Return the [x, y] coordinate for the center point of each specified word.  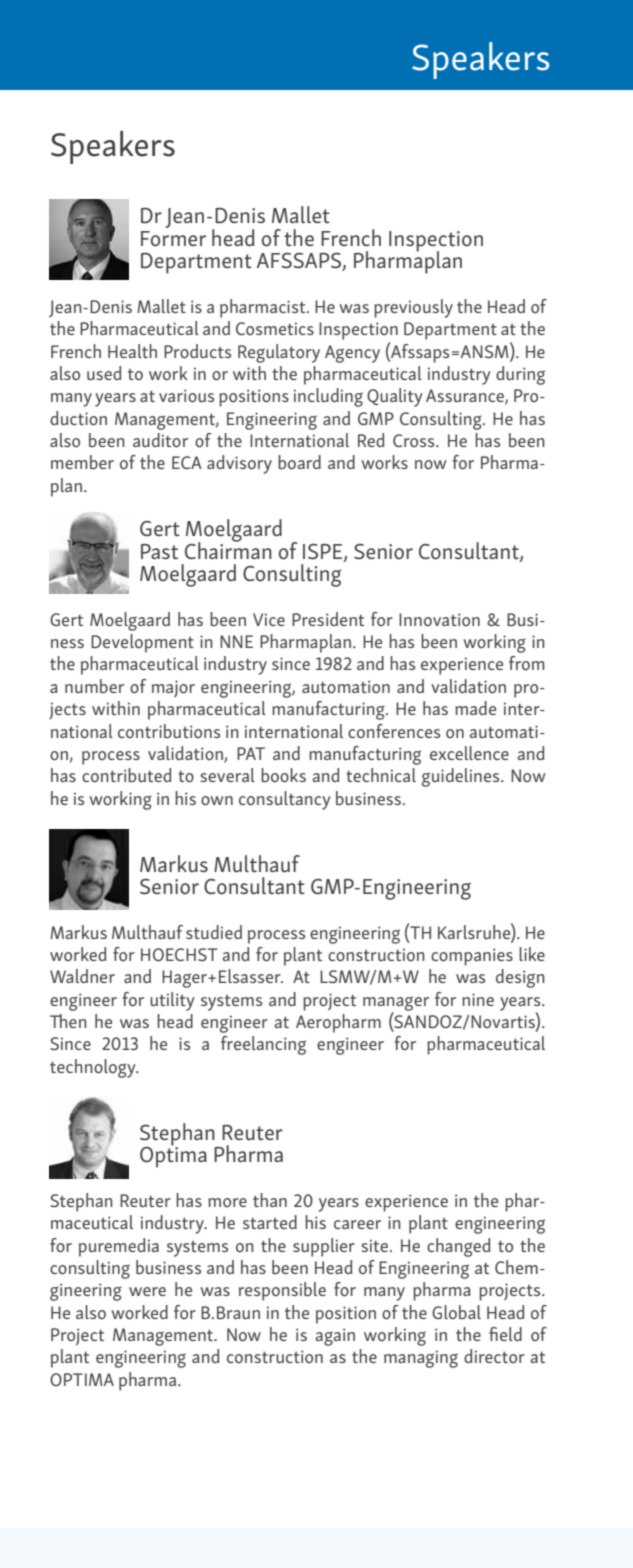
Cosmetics [275, 328]
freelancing [263, 1045]
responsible [282, 1291]
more [227, 1202]
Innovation [439, 620]
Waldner [82, 976]
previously [413, 308]
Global [456, 1312]
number [94, 686]
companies [472, 957]
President [328, 619]
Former [173, 239]
